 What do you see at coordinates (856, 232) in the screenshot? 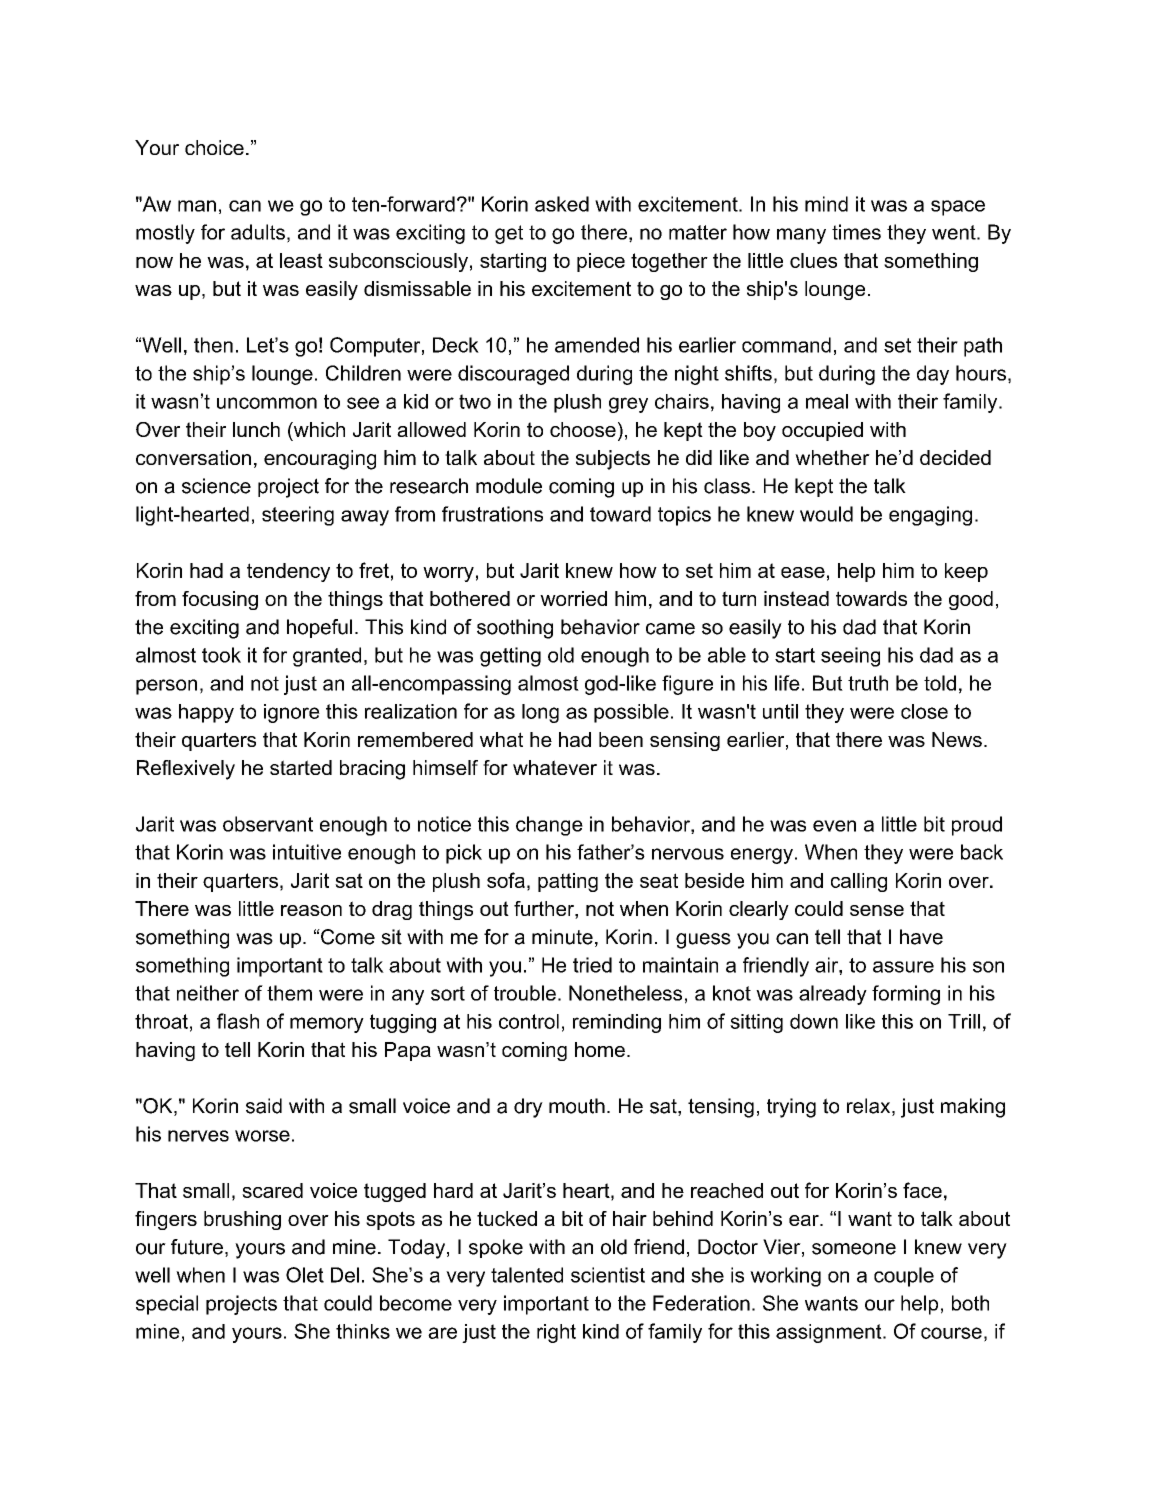
I see `times` at bounding box center [856, 232].
